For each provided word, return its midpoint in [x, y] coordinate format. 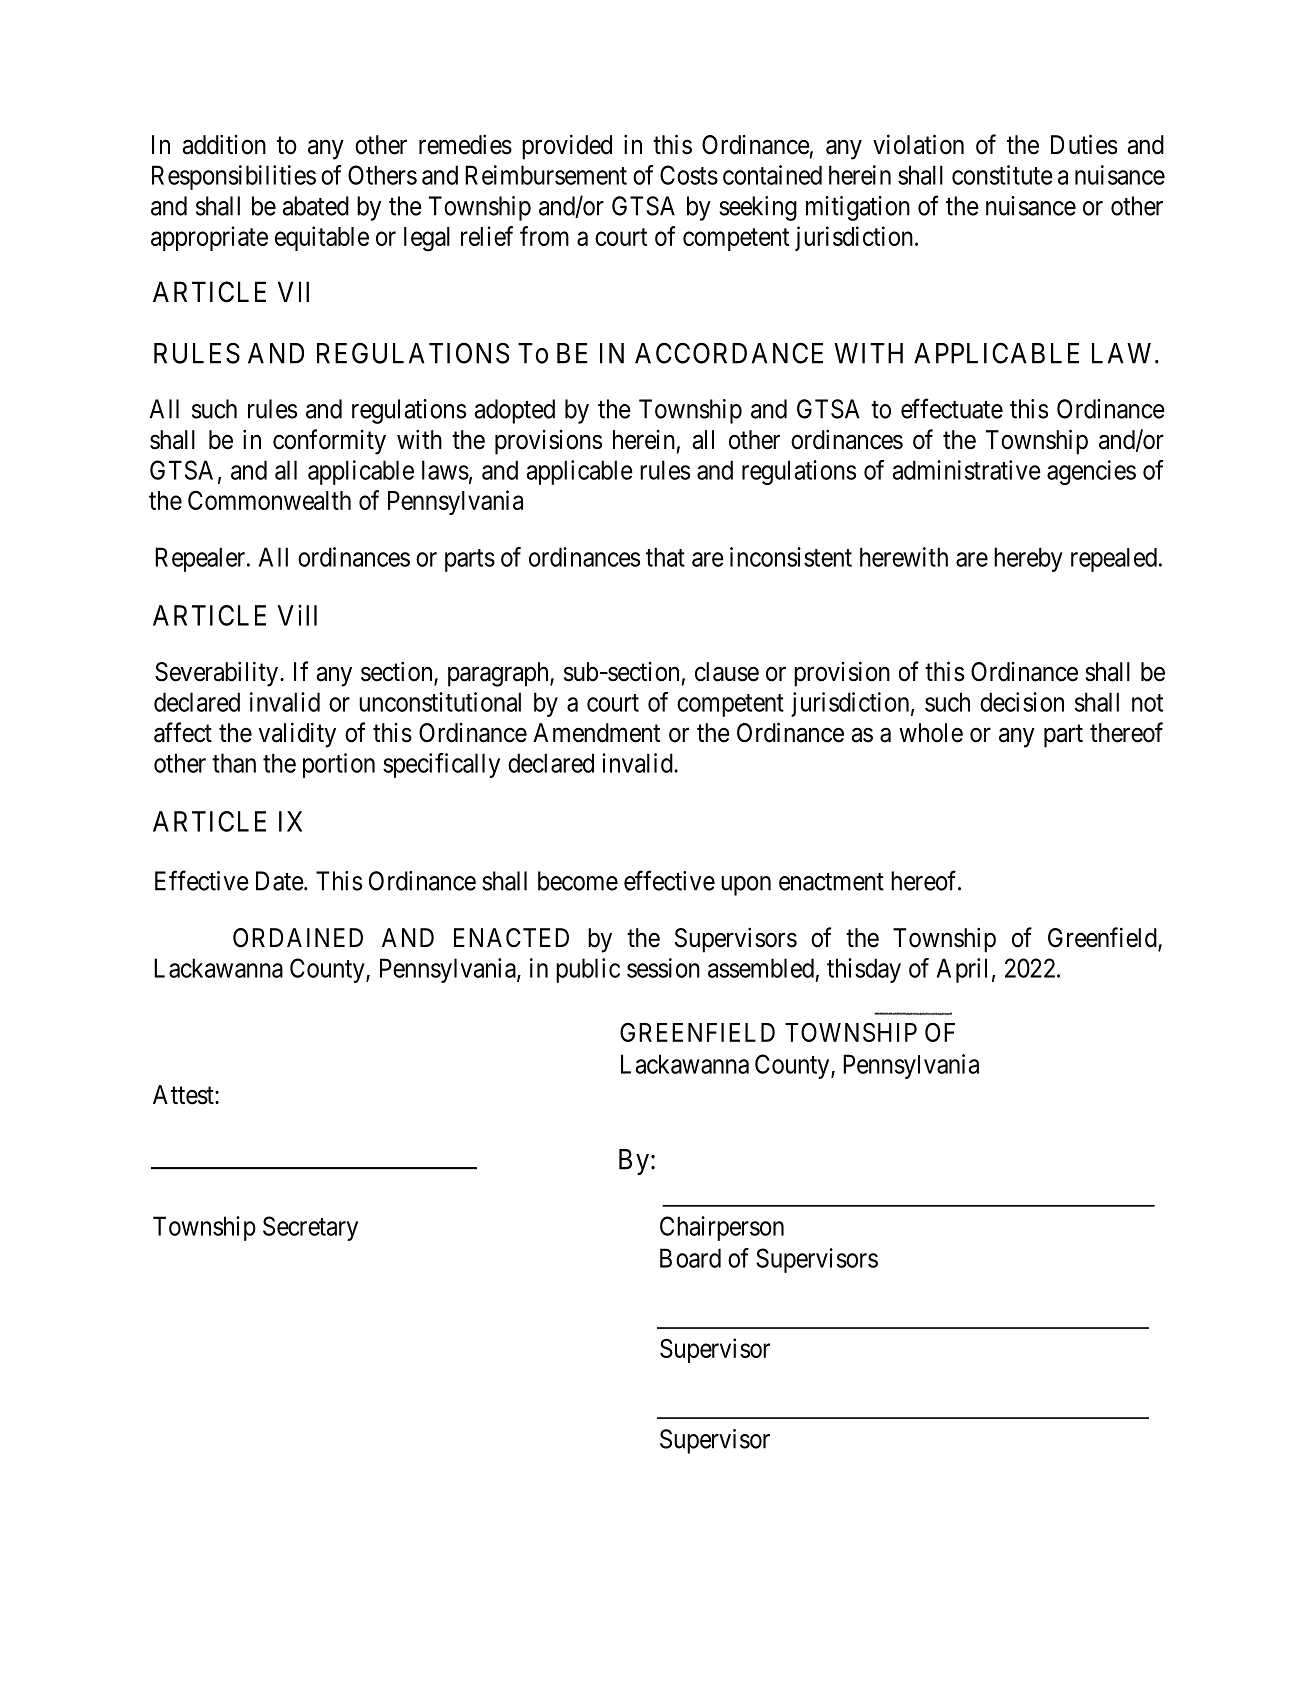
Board [690, 1258]
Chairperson [722, 1228]
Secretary [310, 1228]
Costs [689, 175]
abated [315, 206]
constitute [1002, 175]
